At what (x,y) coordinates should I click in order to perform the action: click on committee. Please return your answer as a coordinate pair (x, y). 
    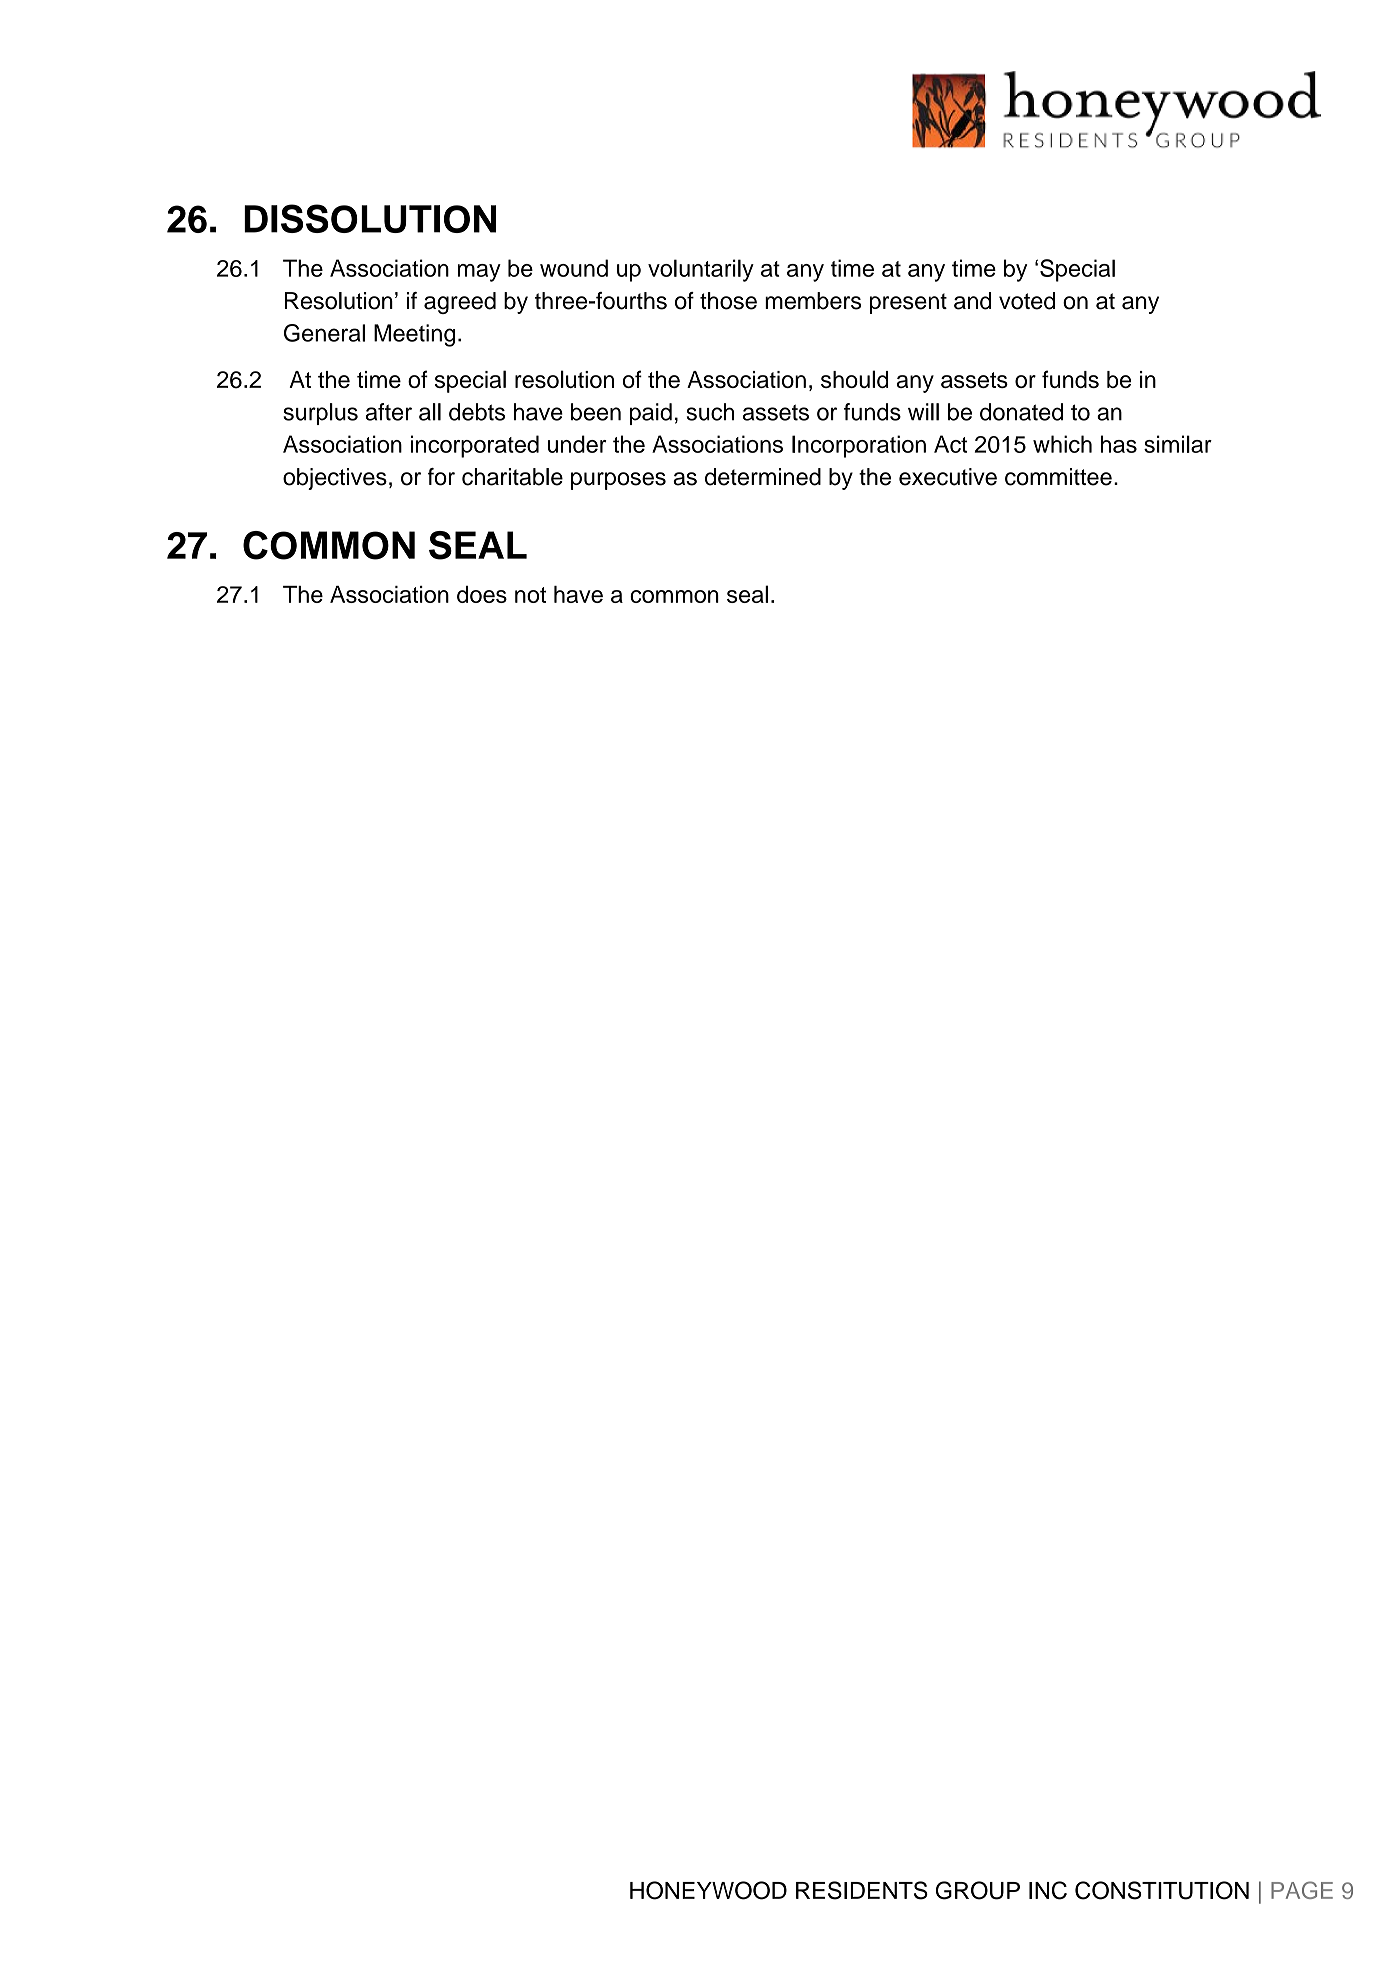
    Looking at the image, I should click on (1058, 477).
